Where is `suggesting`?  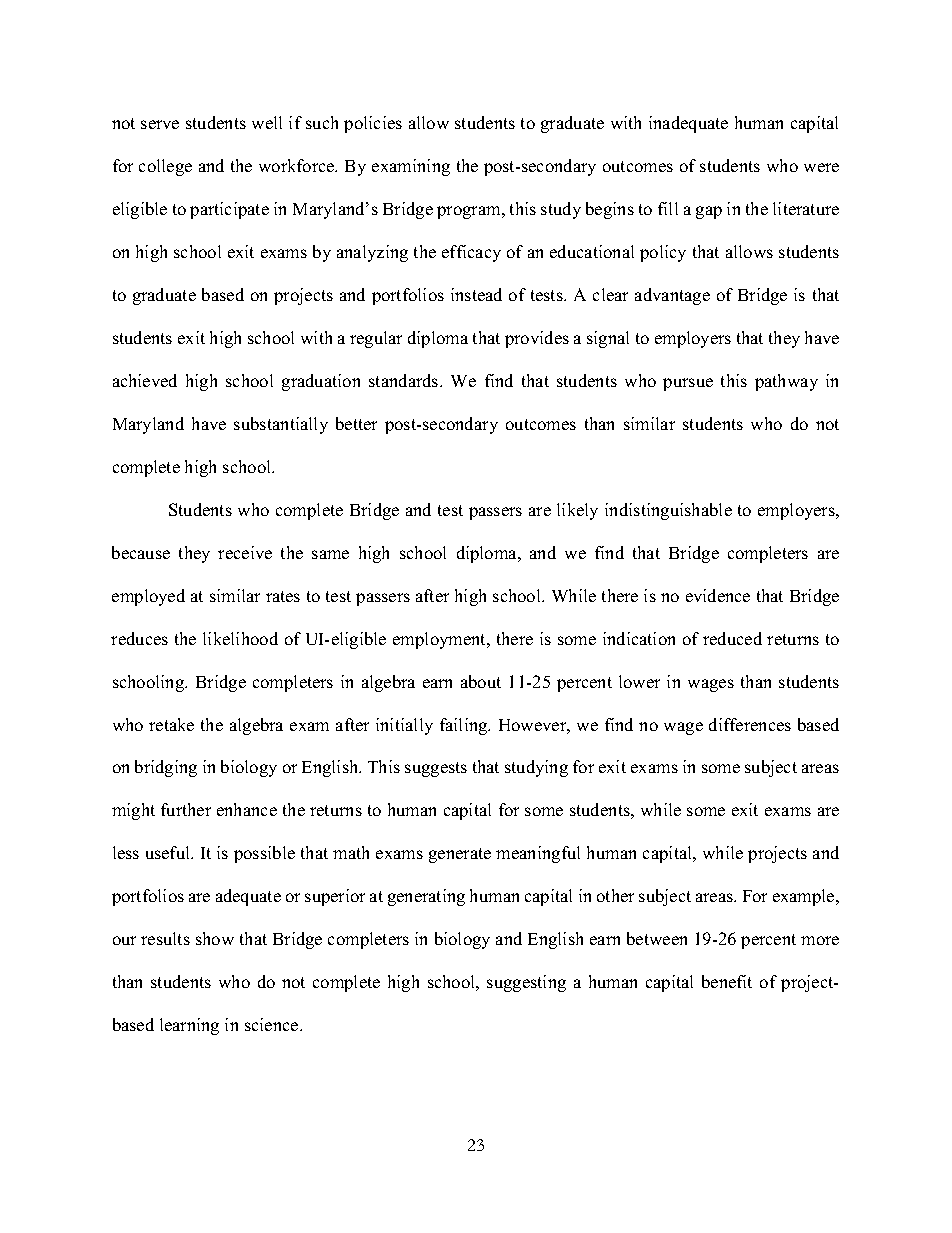 suggesting is located at coordinates (526, 983).
